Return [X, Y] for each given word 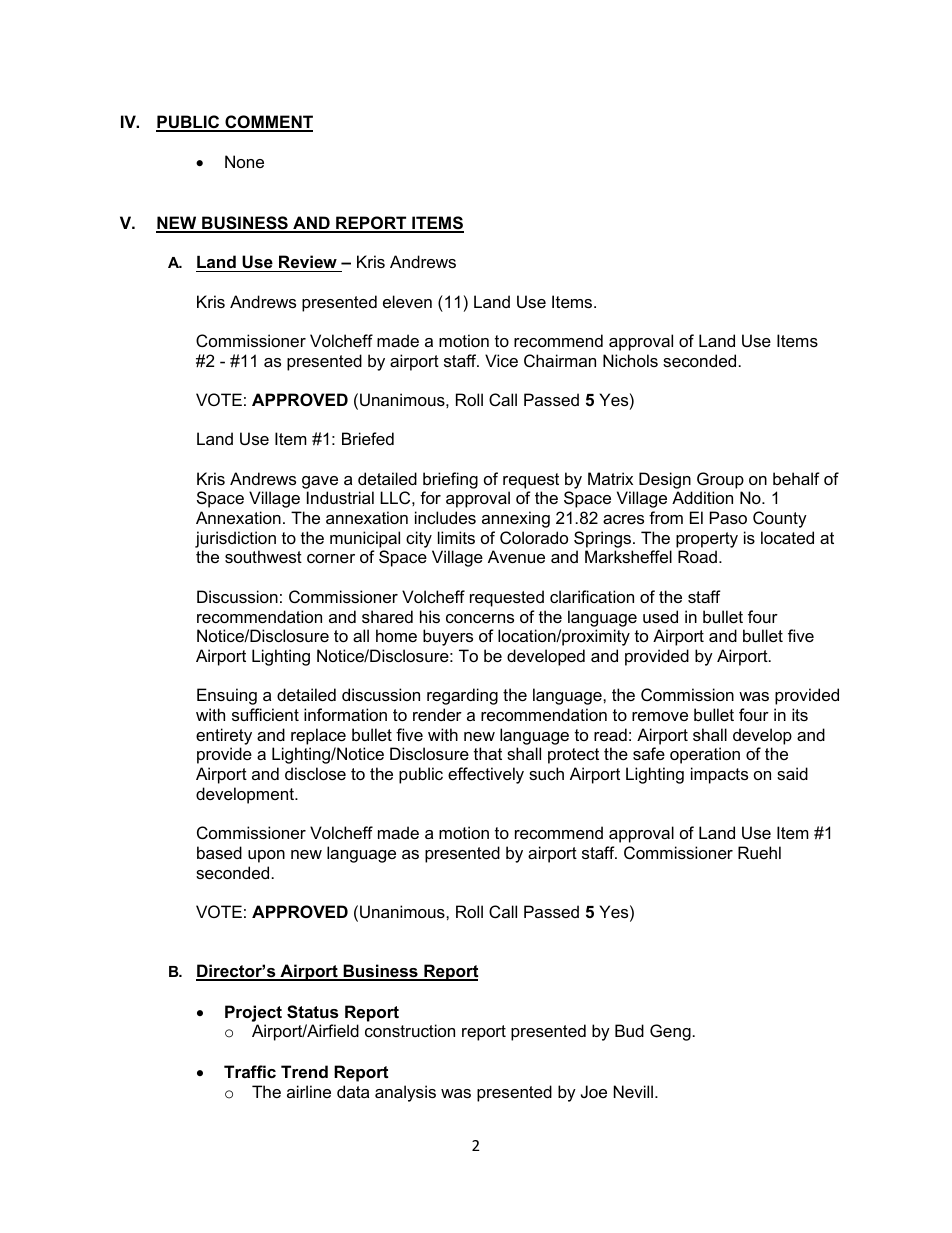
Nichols [630, 360]
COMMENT [268, 123]
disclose [315, 773]
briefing [450, 480]
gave [320, 482]
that [488, 753]
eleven [407, 301]
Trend [304, 1071]
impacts [719, 775]
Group [720, 480]
